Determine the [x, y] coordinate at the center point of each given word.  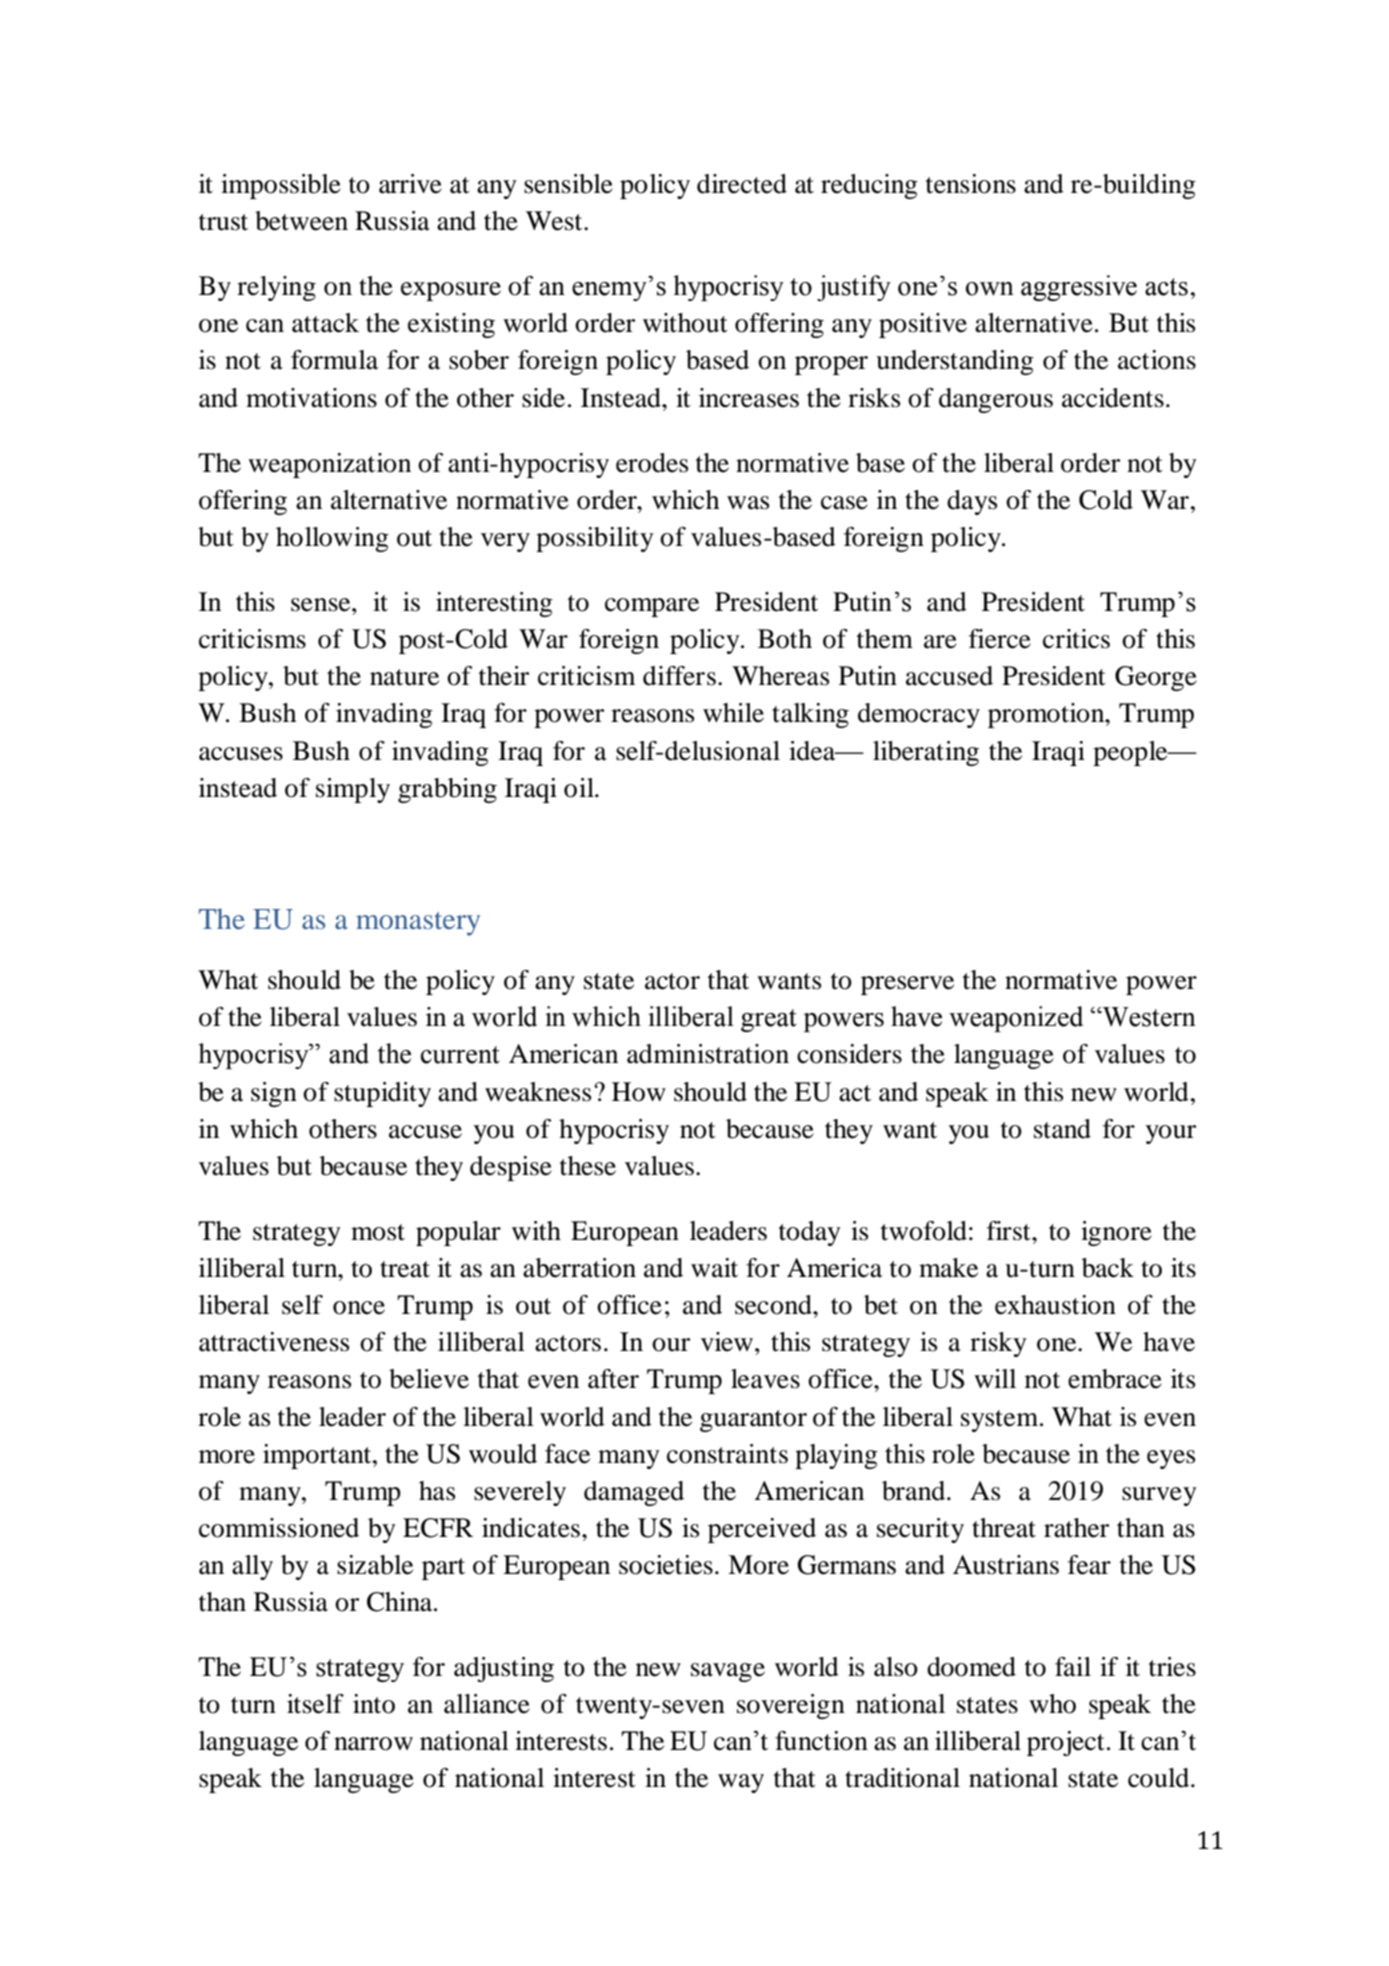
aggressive [1079, 288]
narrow [373, 1744]
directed [742, 184]
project [1066, 1743]
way [741, 1783]
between [301, 221]
